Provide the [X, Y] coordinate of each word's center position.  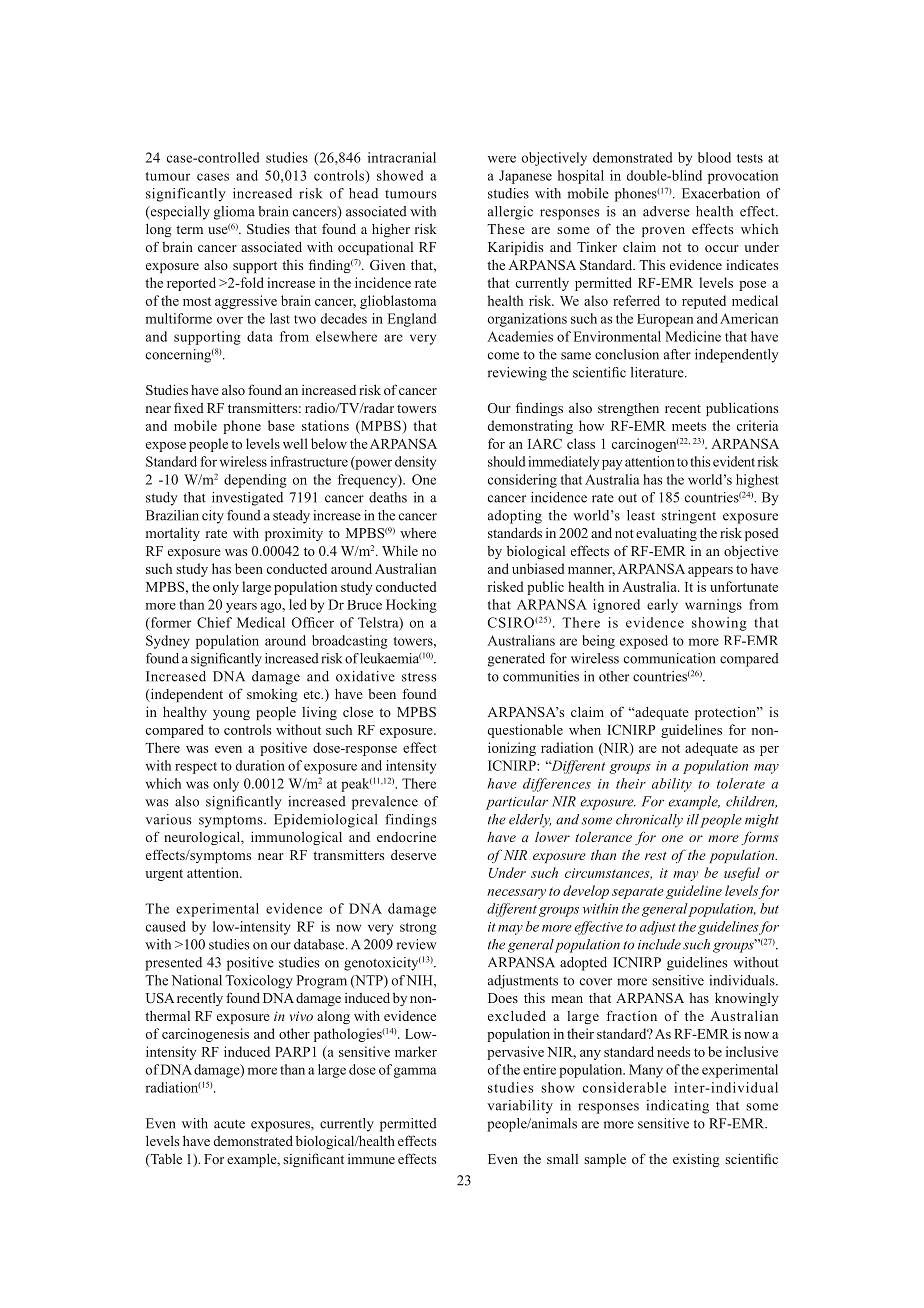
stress [419, 677]
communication [670, 658]
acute [229, 1124]
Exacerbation [721, 193]
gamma [415, 1072]
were [502, 159]
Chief [214, 622]
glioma [234, 213]
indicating [677, 1107]
